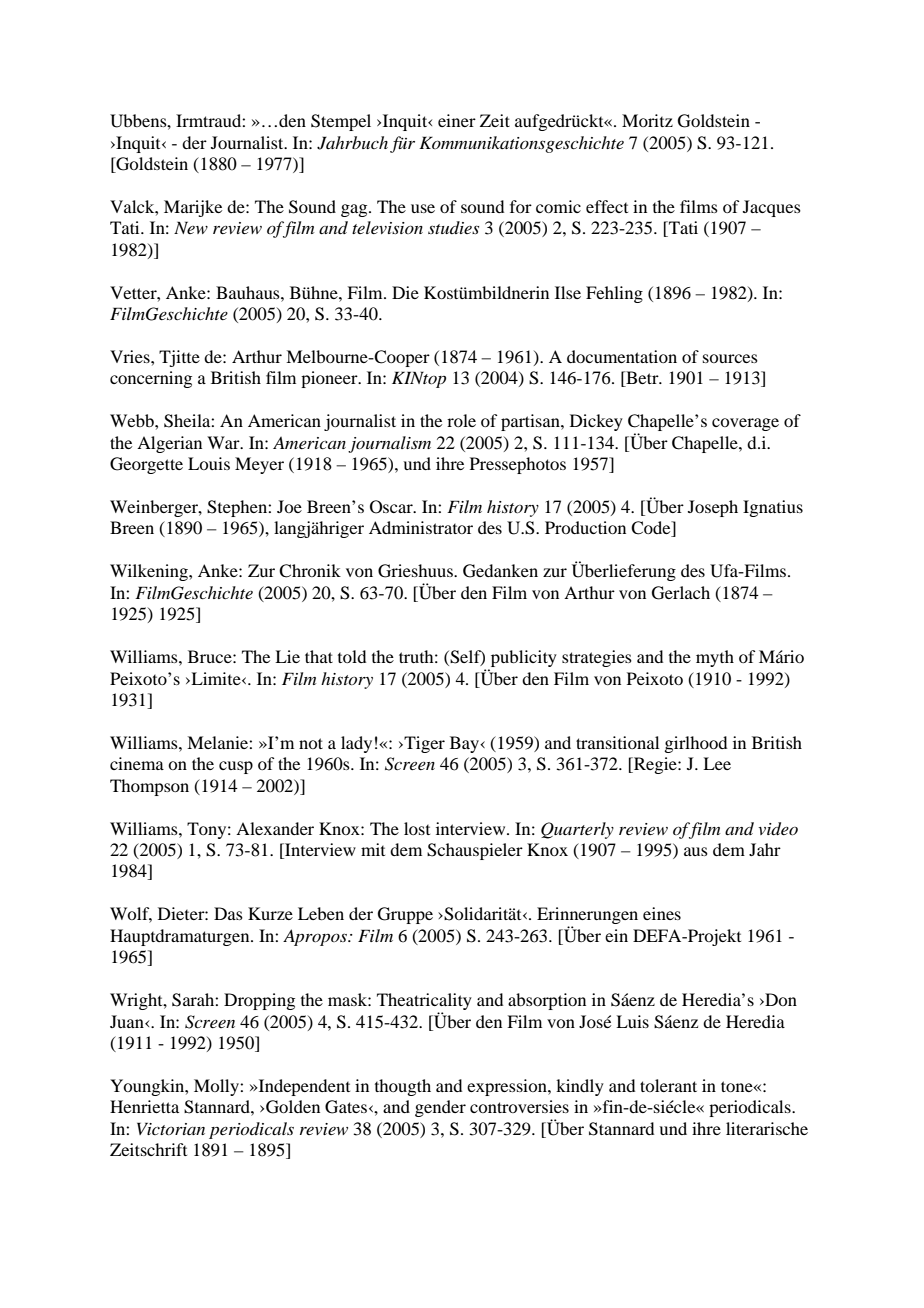 The height and width of the page is (1308, 924). Describe the element at coordinates (417, 828) in the page. I see `lost` at that location.
